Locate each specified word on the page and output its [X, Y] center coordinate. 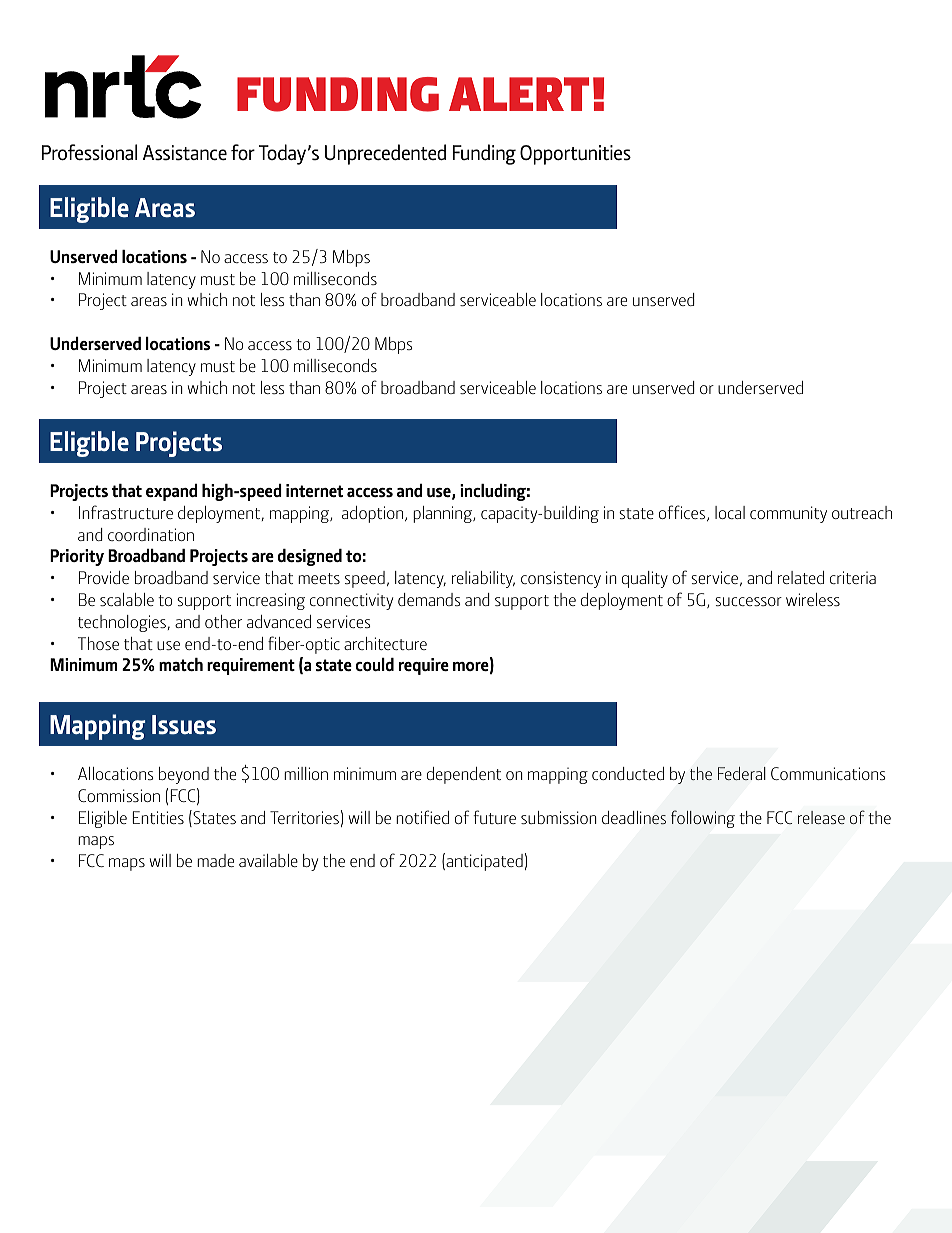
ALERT [519, 94]
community [788, 514]
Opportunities [575, 155]
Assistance [185, 153]
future [494, 817]
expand [171, 492]
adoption [372, 514]
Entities [158, 817]
